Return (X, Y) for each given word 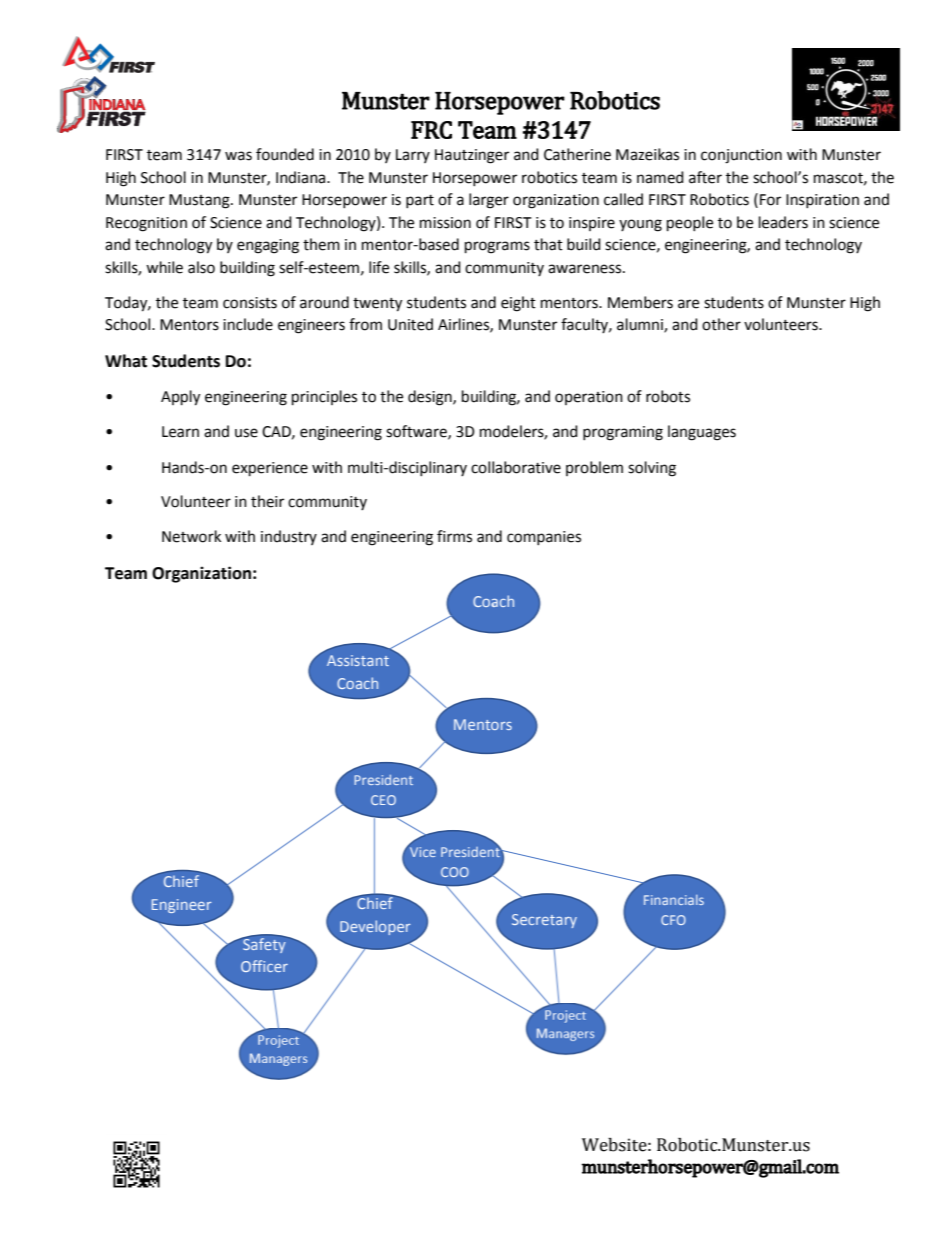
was (238, 156)
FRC (431, 130)
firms (454, 536)
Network (191, 536)
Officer (264, 966)
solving (652, 469)
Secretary (544, 921)
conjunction (741, 156)
